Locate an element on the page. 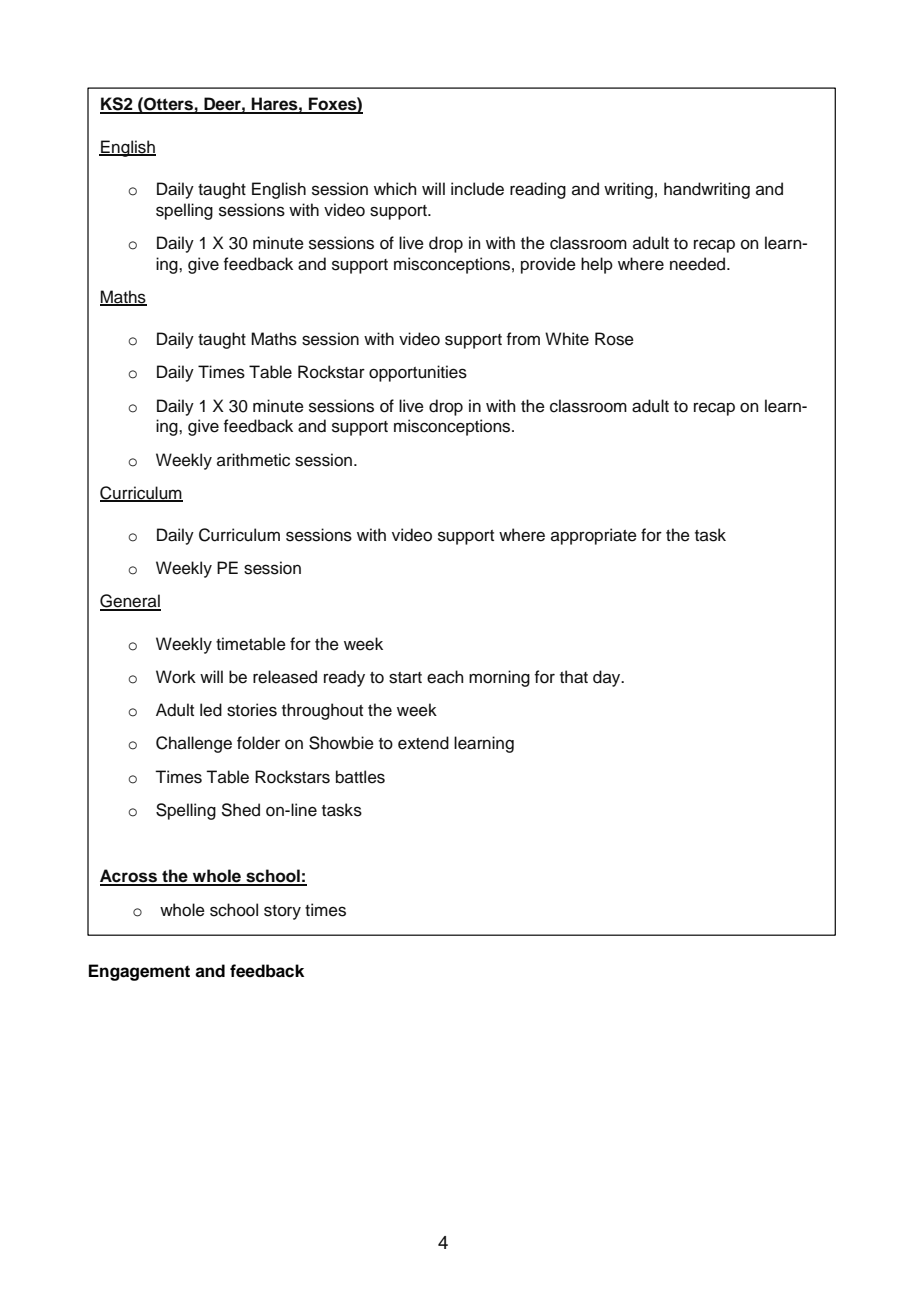  story is located at coordinates (282, 912).
